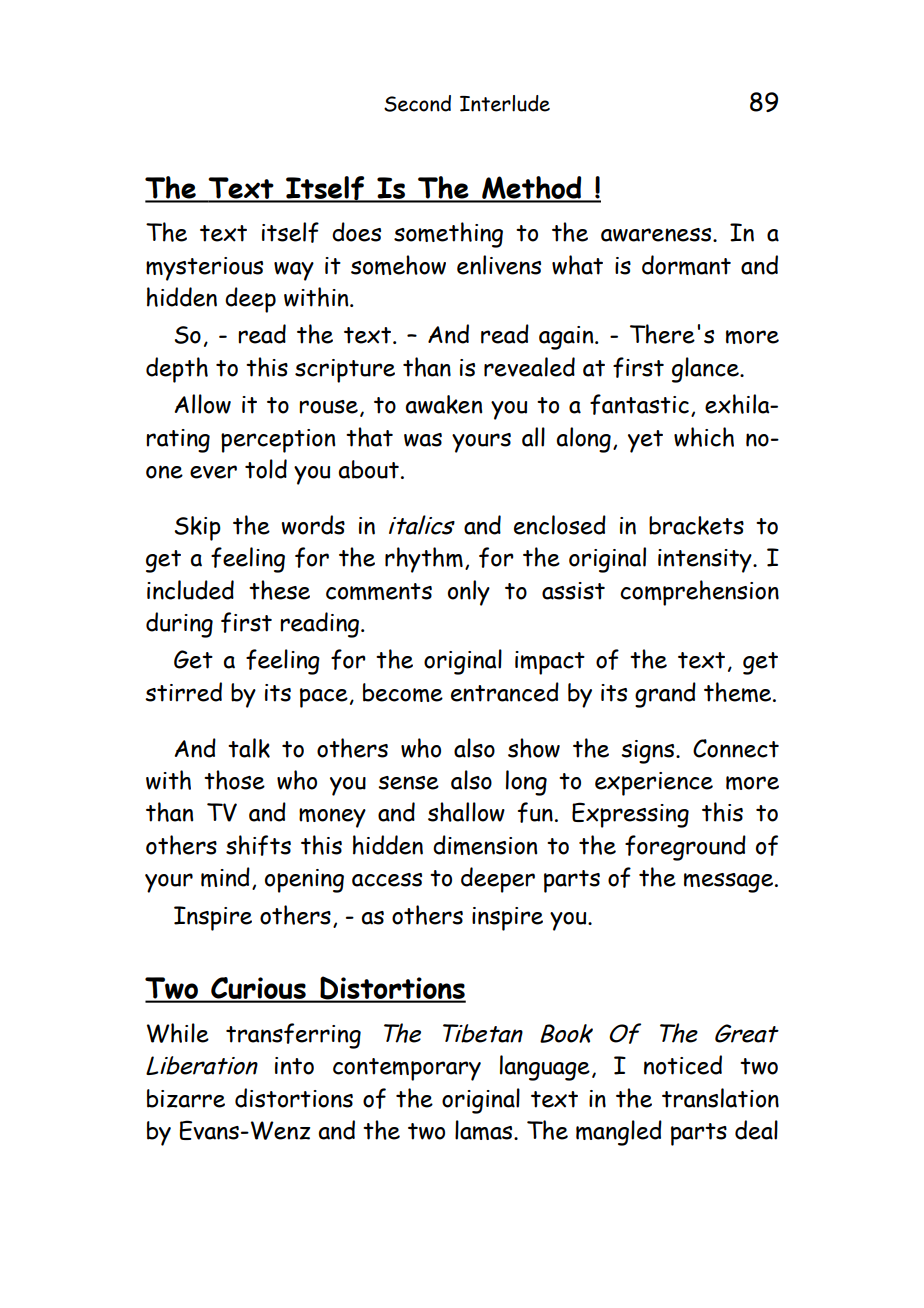  What do you see at coordinates (706, 370) in the page?
I see `glance` at bounding box center [706, 370].
